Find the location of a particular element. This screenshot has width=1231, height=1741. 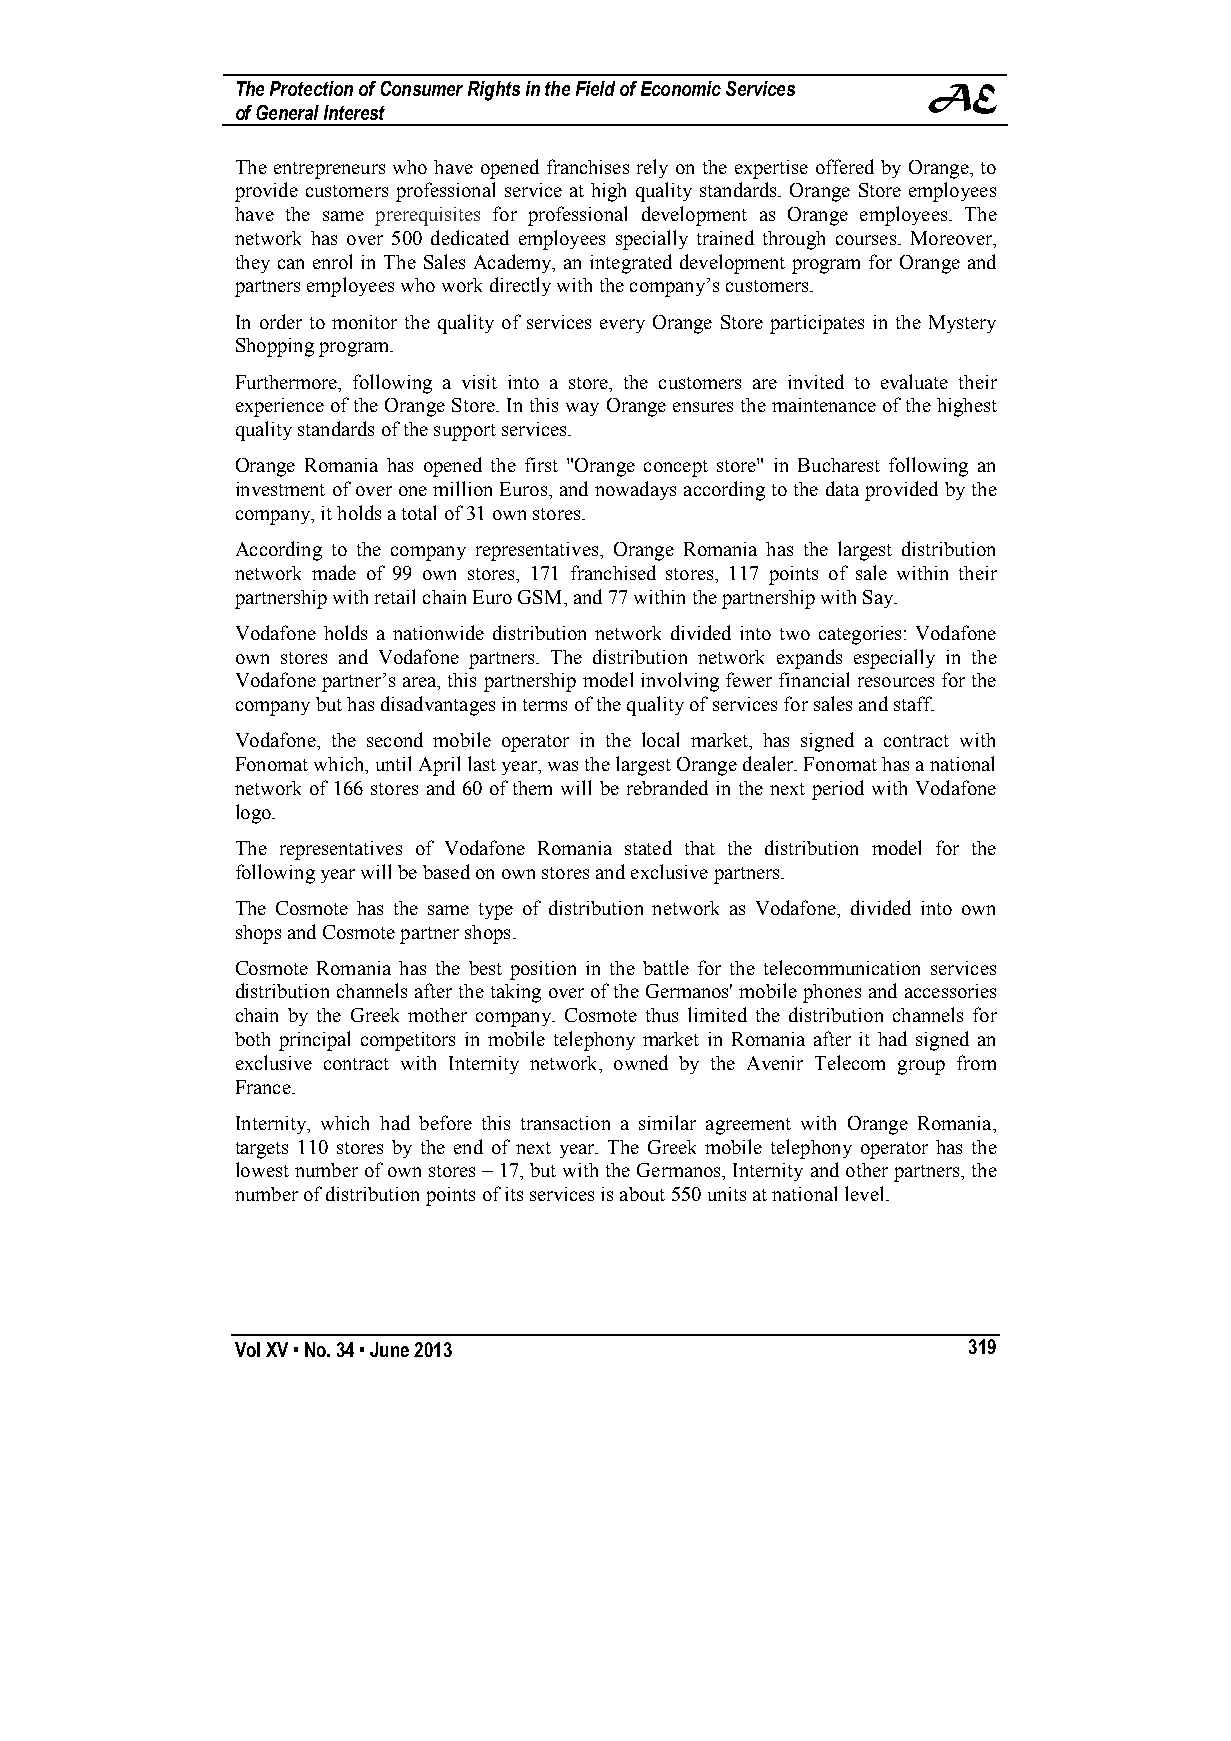

data is located at coordinates (842, 488).
